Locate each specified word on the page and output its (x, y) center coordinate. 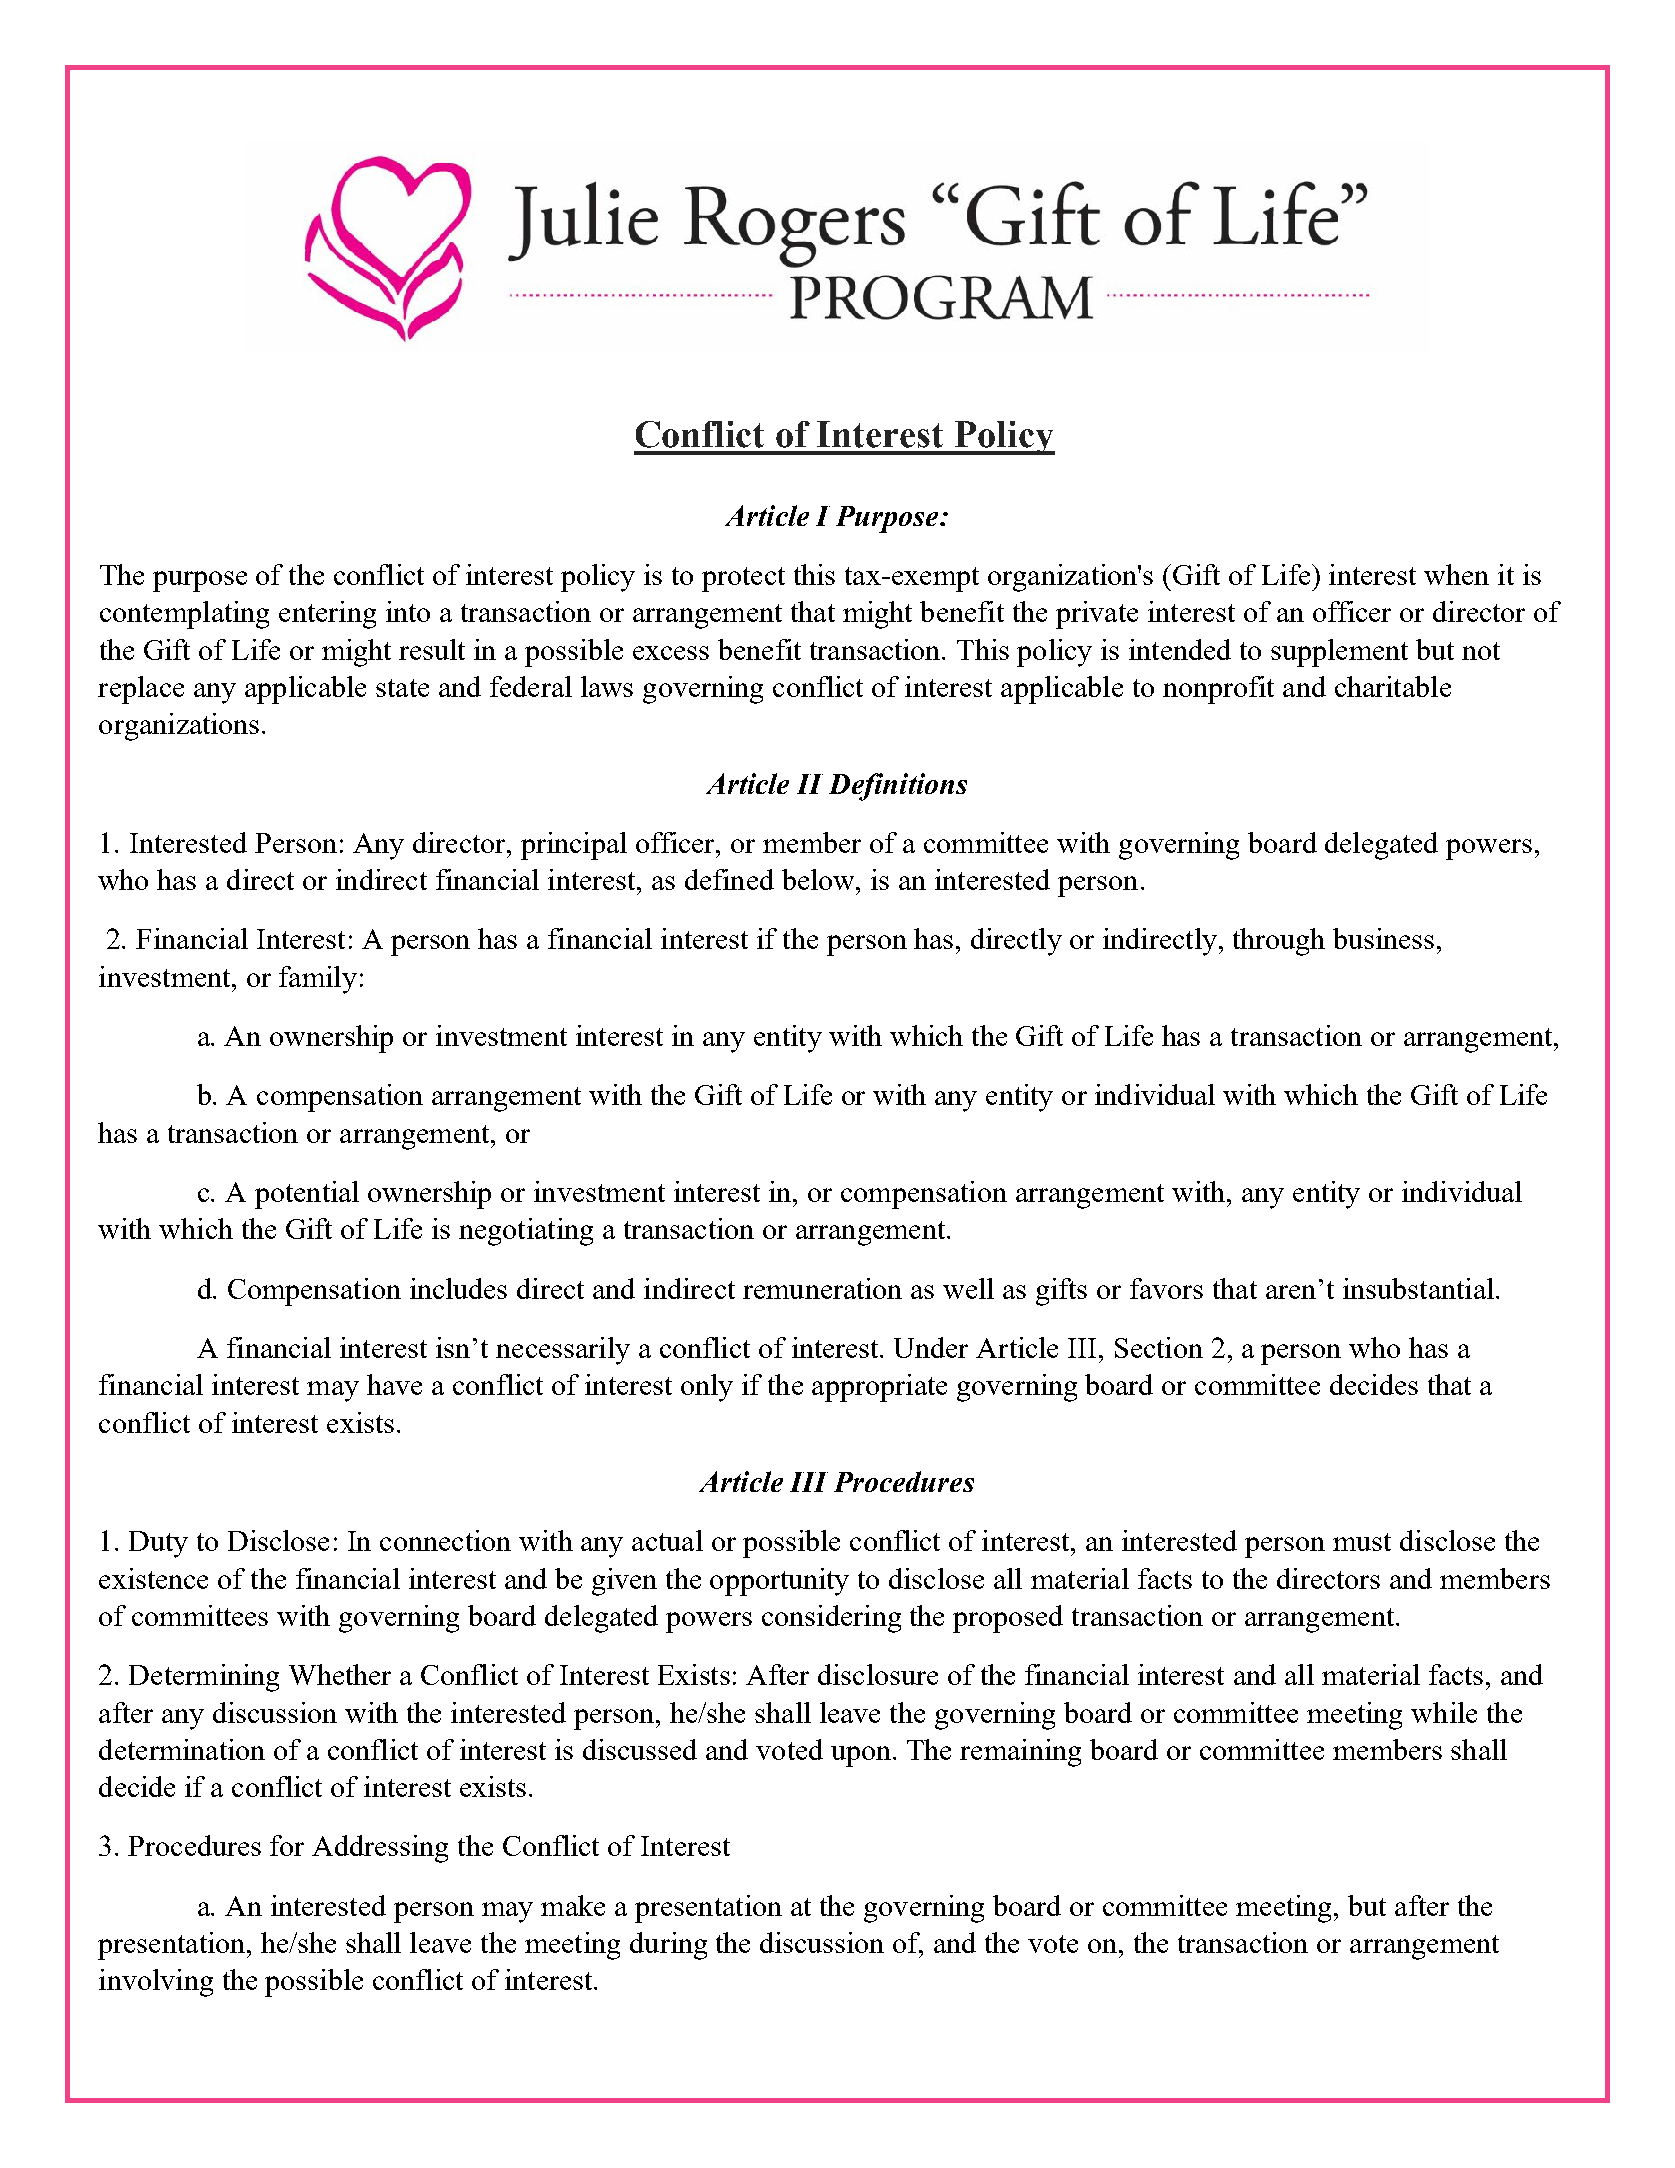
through (1279, 942)
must (1362, 1542)
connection (445, 1540)
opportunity (779, 1582)
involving (156, 1983)
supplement (1339, 653)
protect (743, 579)
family (318, 980)
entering (327, 615)
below (819, 879)
